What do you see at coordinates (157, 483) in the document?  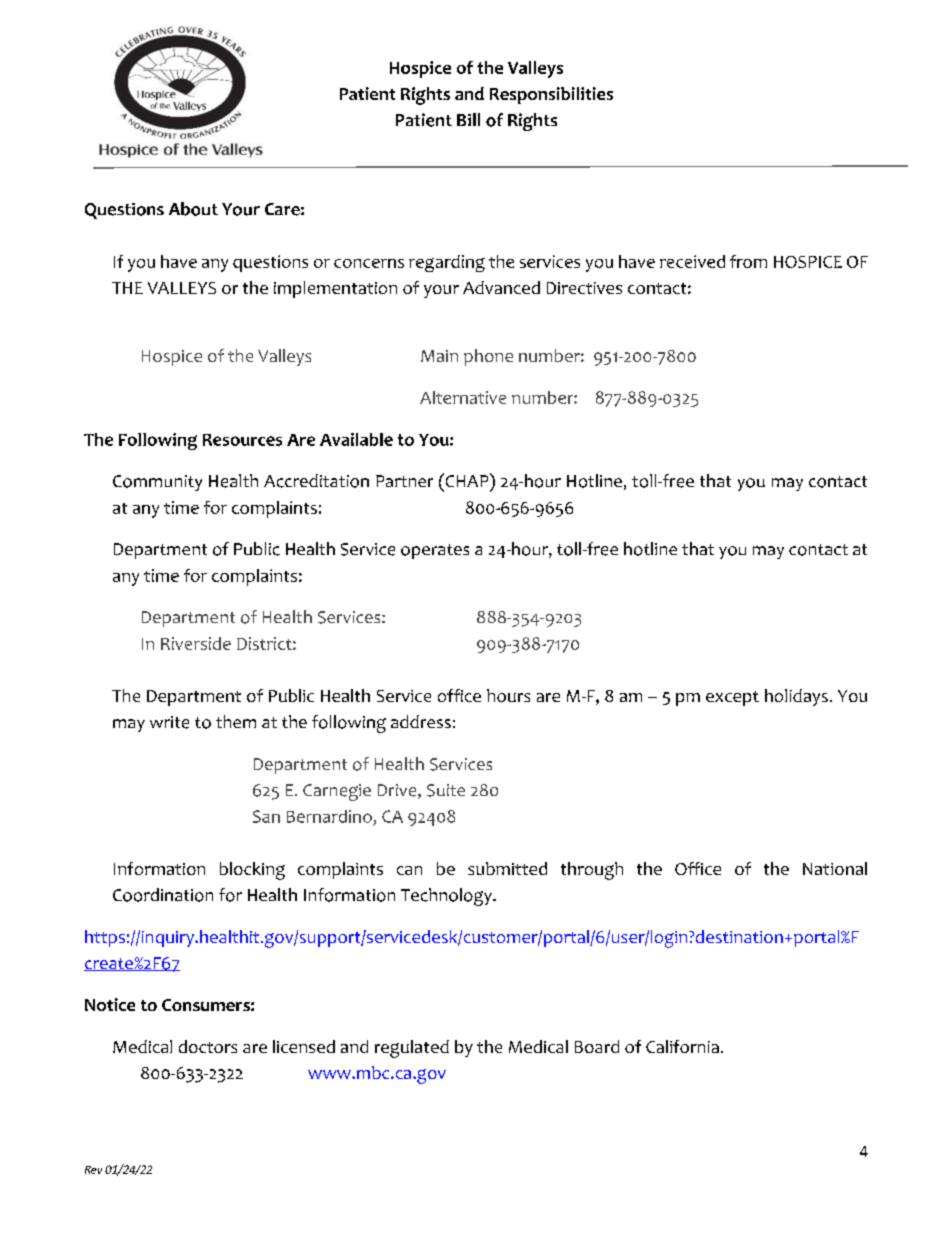 I see `Community` at bounding box center [157, 483].
